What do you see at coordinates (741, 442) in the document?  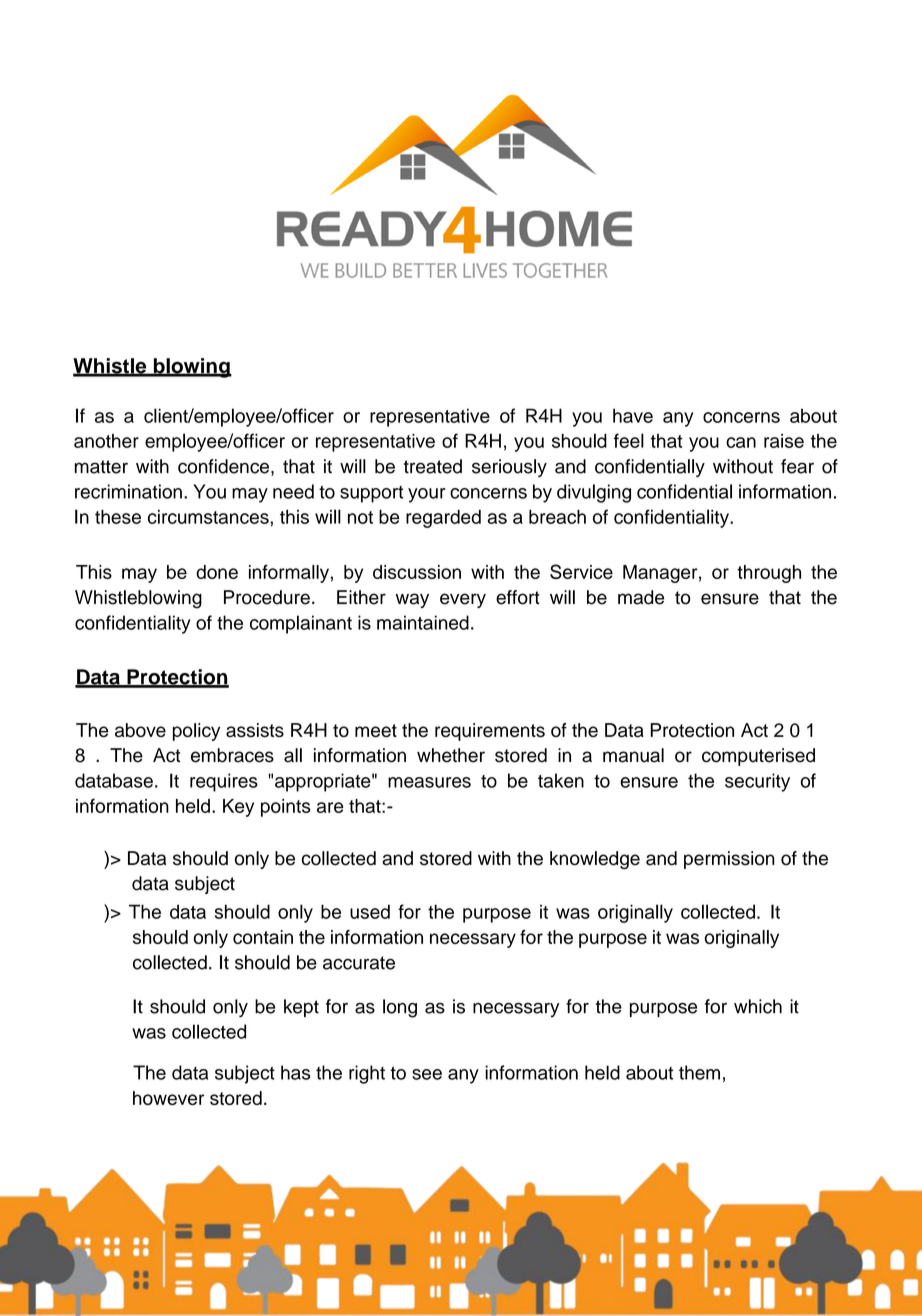 I see `can` at bounding box center [741, 442].
